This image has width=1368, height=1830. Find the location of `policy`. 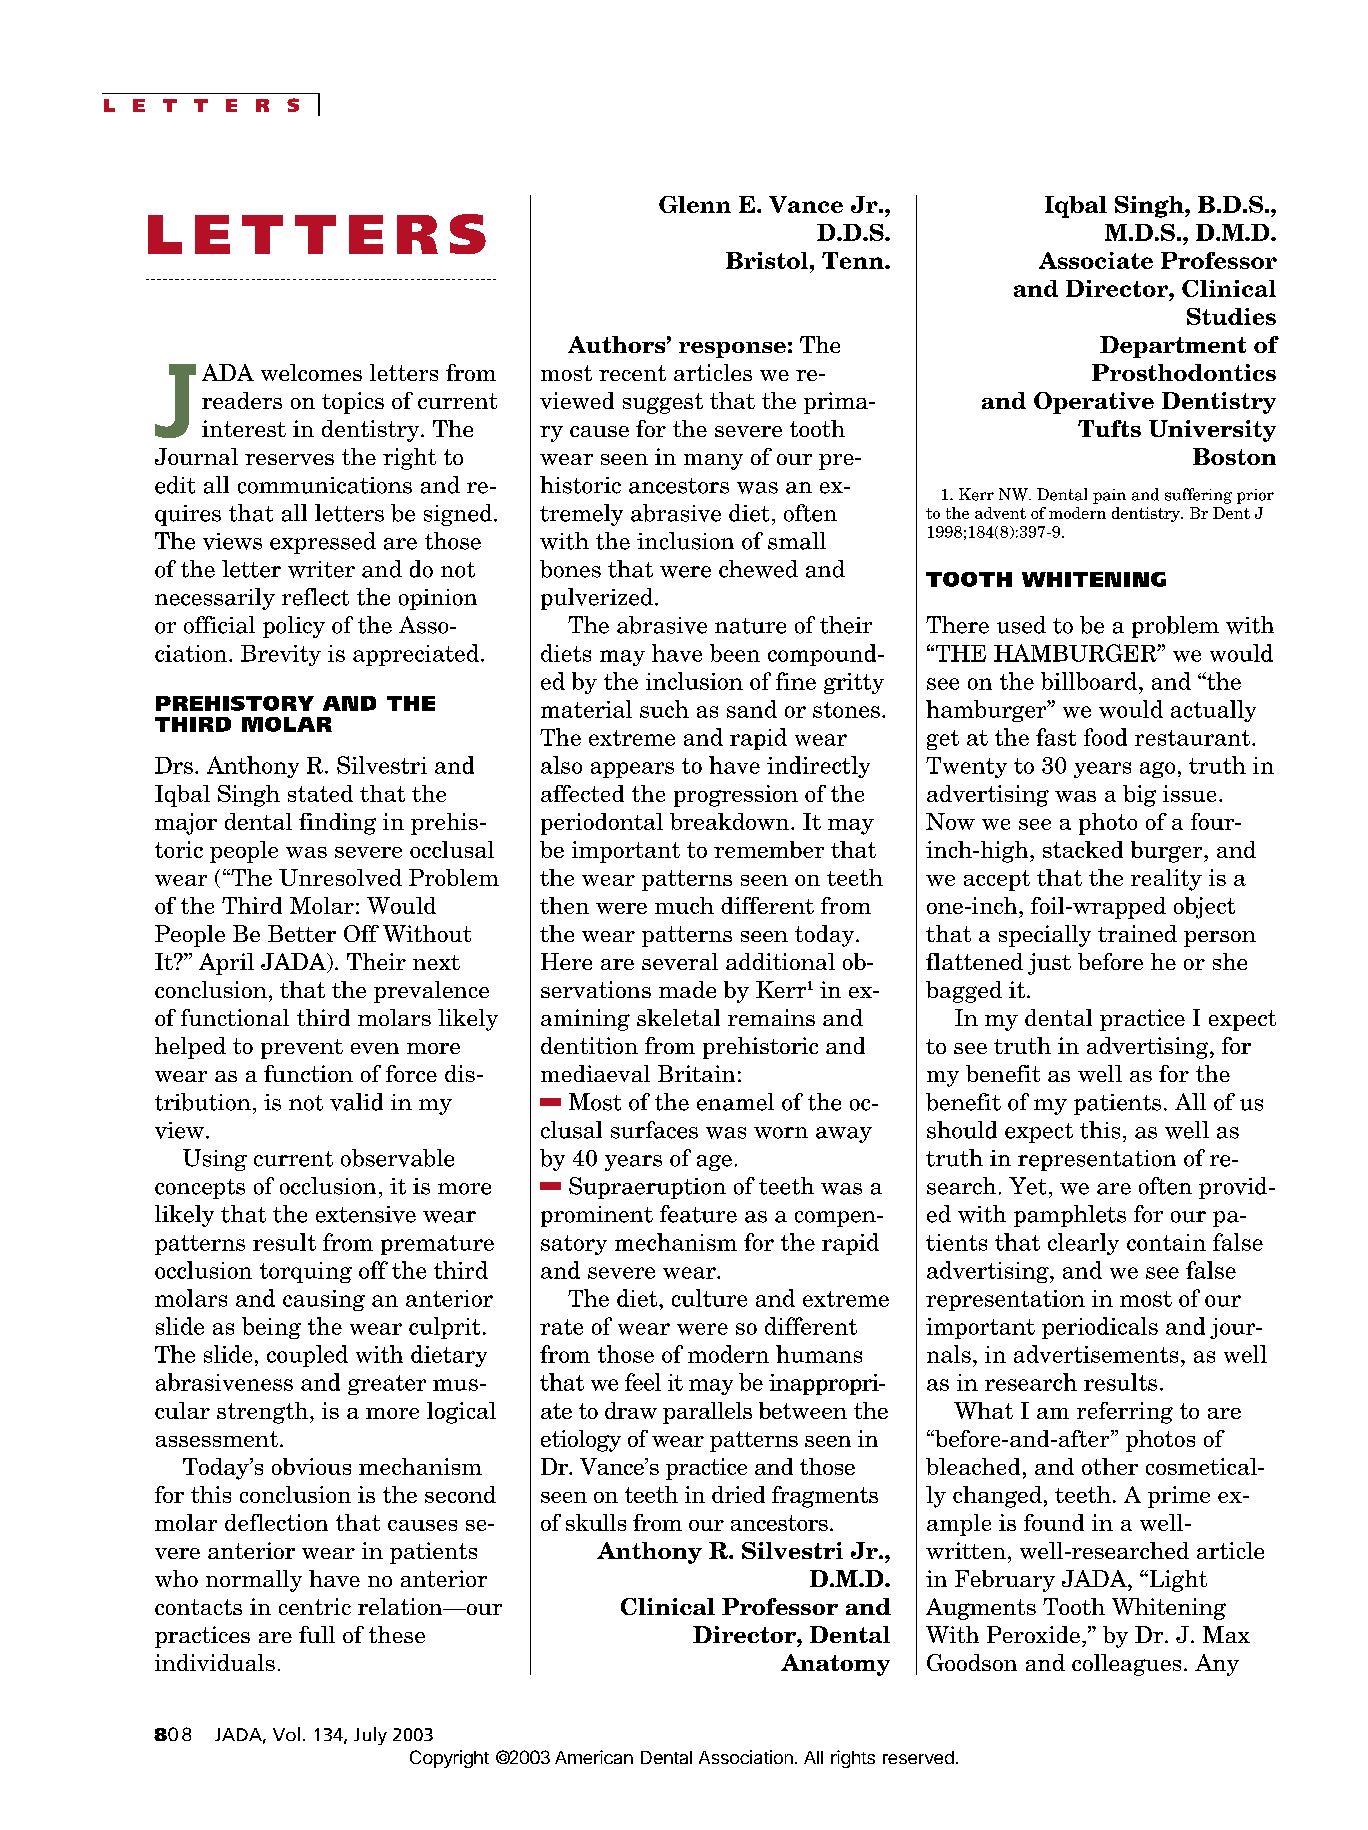

policy is located at coordinates (294, 627).
